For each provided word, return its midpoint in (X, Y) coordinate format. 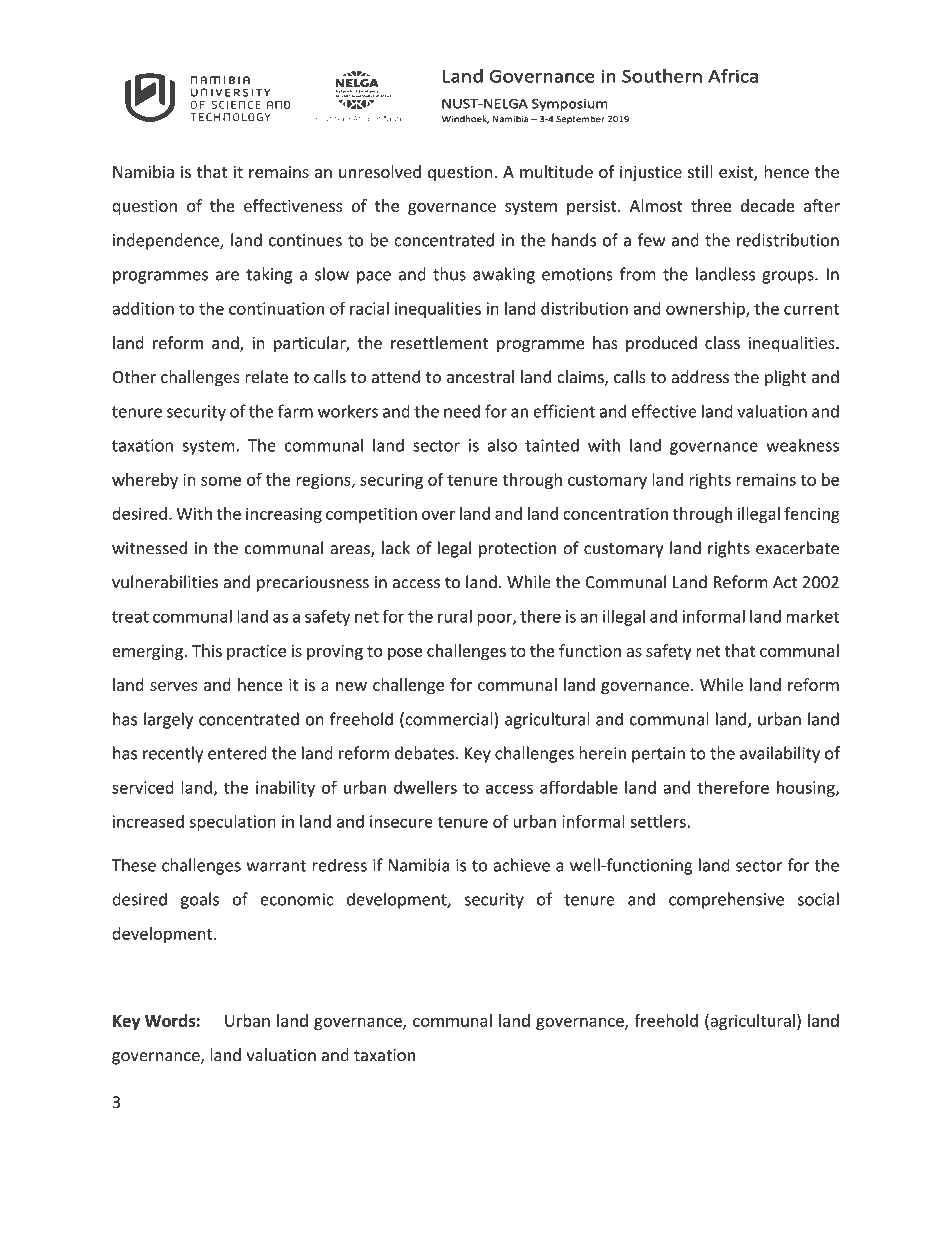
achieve (521, 865)
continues (305, 240)
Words (170, 1020)
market (813, 616)
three (711, 205)
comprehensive (726, 900)
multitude (556, 171)
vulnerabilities (165, 582)
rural (455, 616)
